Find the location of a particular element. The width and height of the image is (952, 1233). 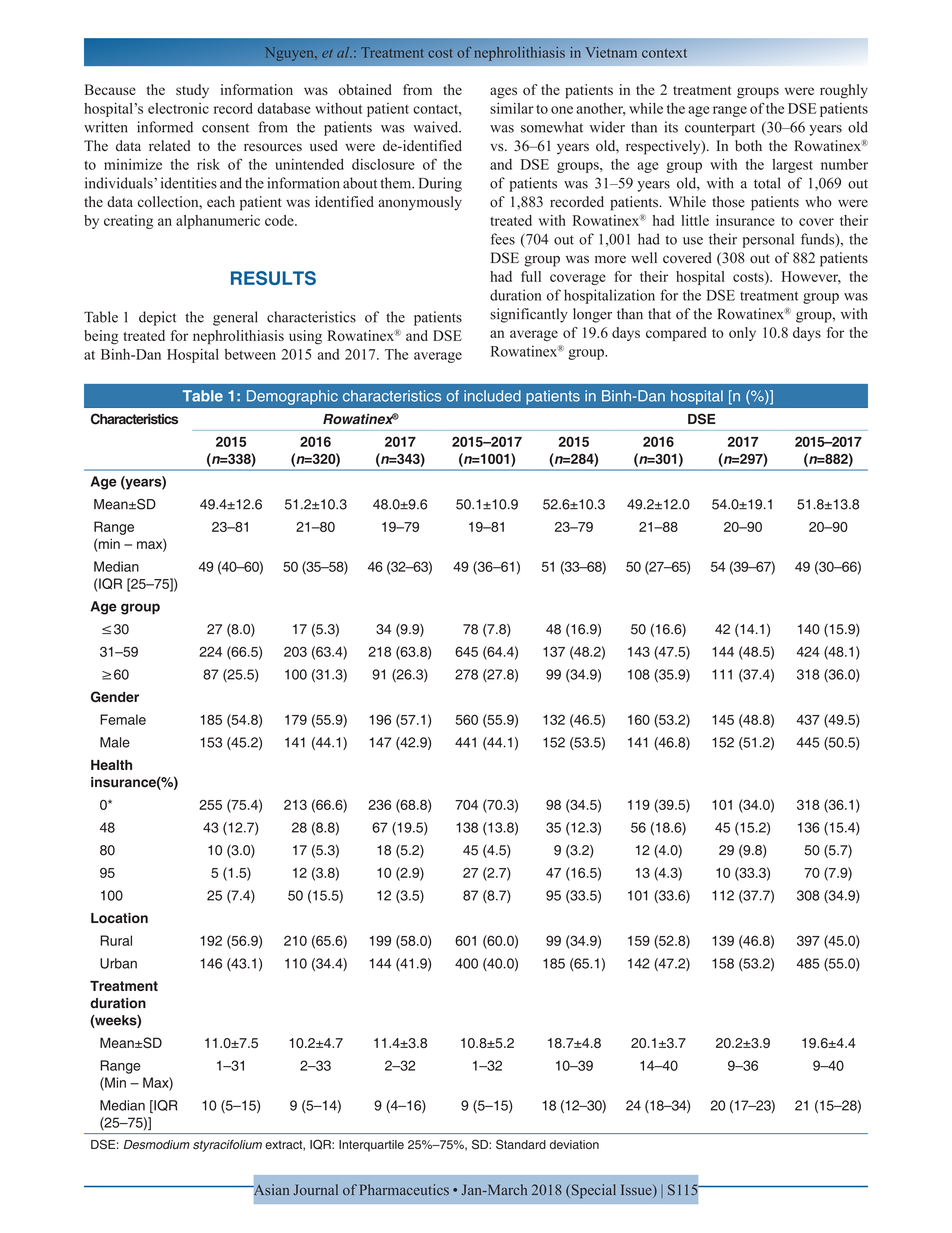

Standard is located at coordinates (521, 1144).
